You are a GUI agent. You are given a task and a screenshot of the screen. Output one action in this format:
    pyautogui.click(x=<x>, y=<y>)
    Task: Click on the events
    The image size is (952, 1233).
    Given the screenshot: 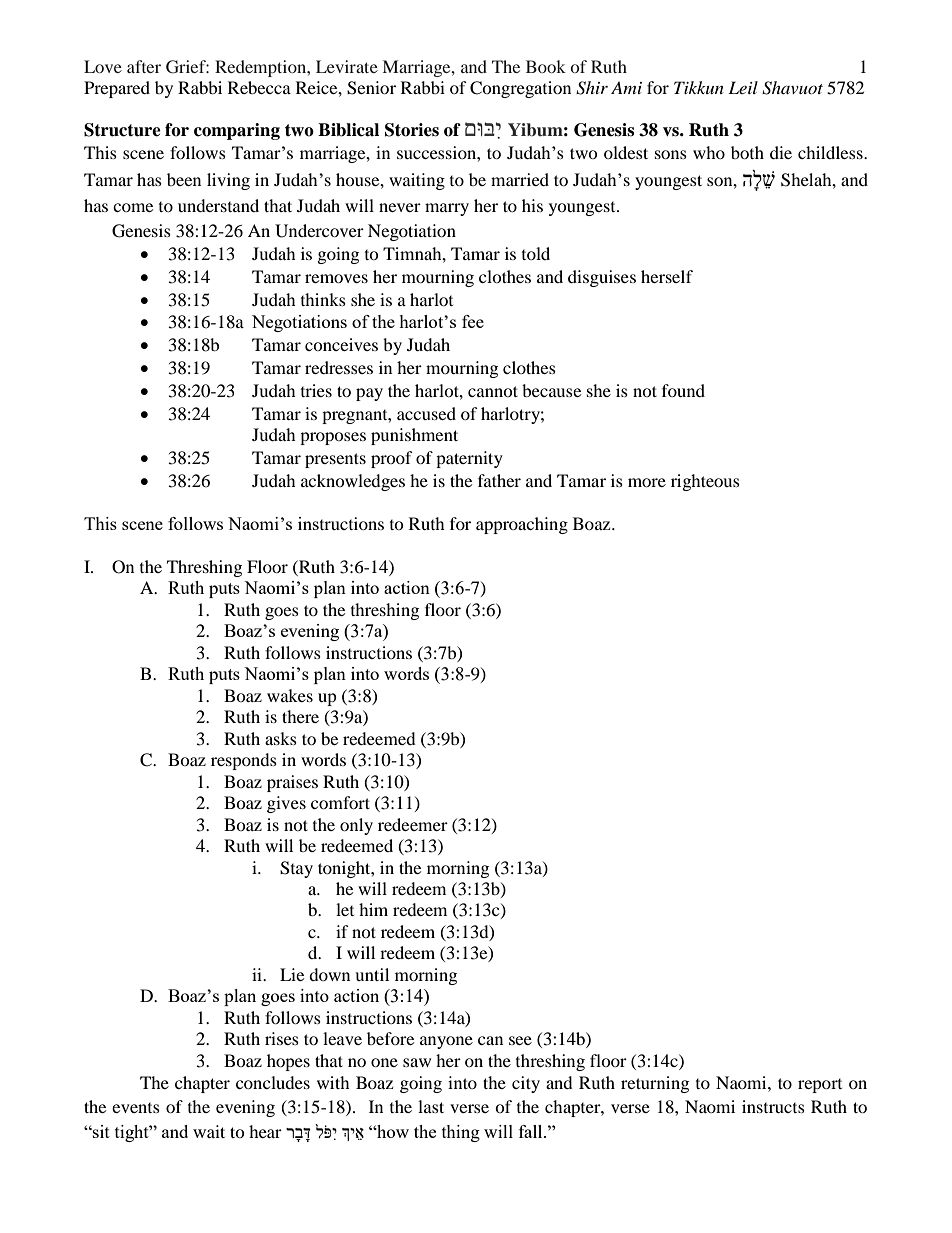 What is the action you would take?
    pyautogui.click(x=136, y=1108)
